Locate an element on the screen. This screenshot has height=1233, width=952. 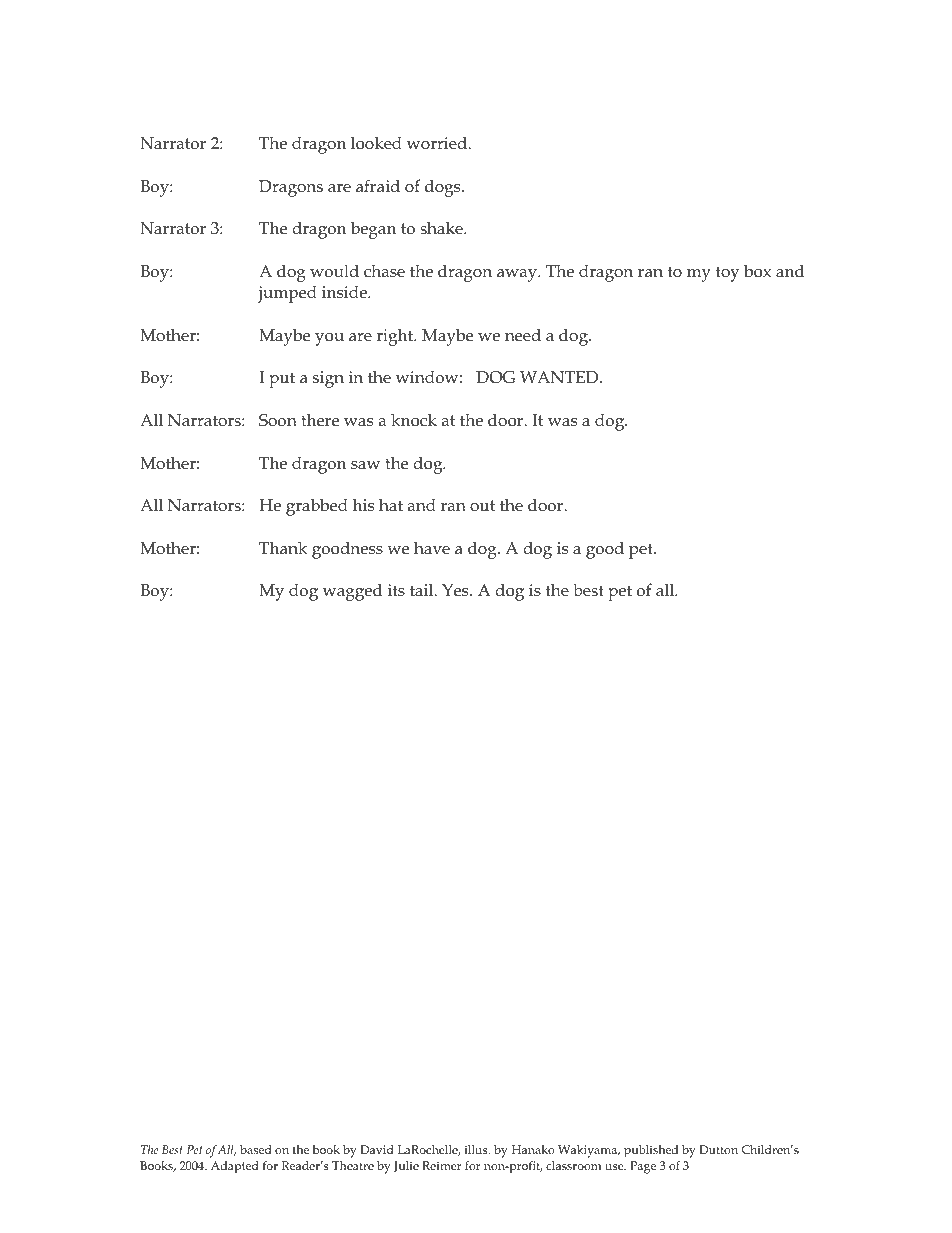
Dutton is located at coordinates (718, 1149).
